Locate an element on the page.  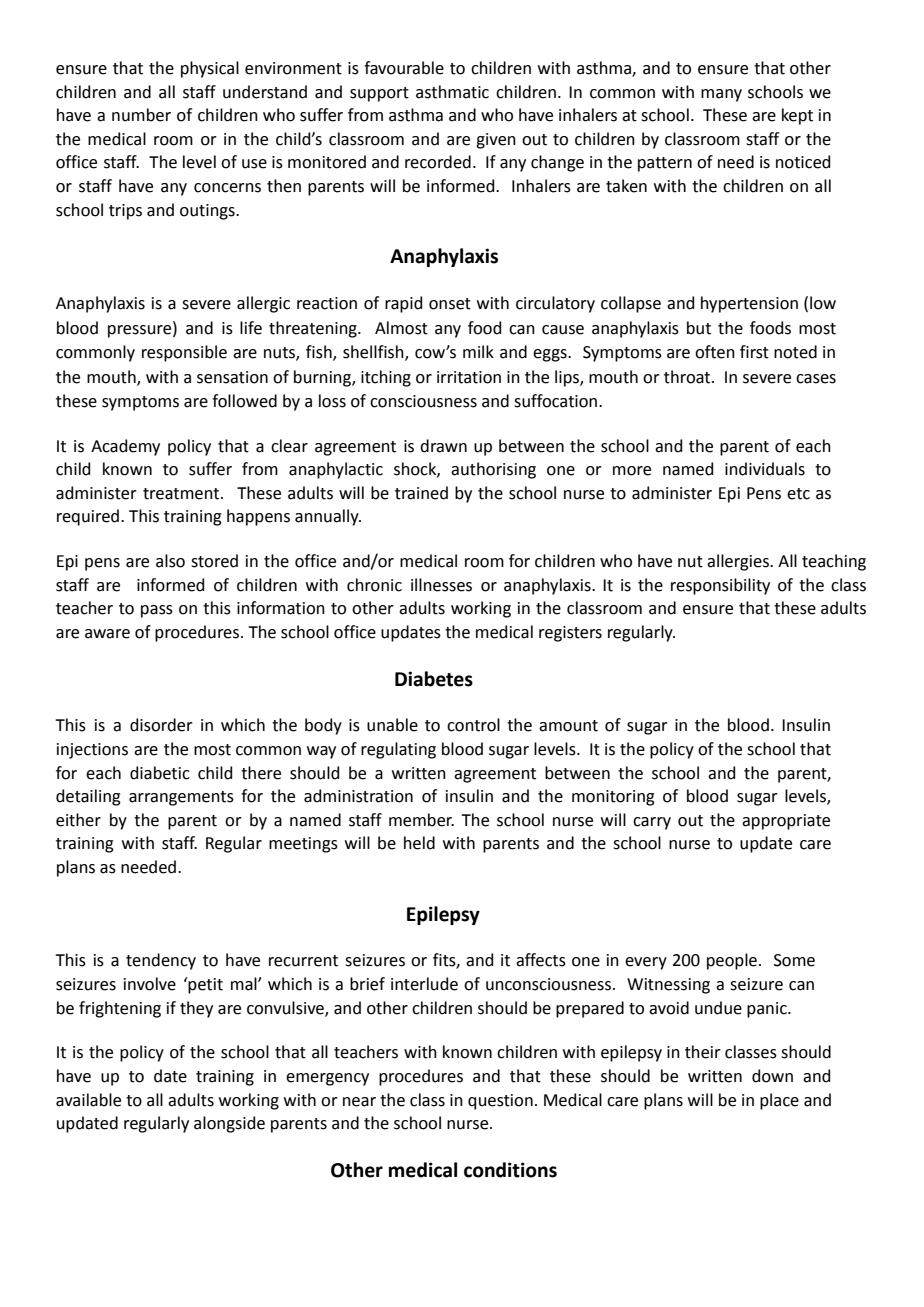
place is located at coordinates (779, 1101).
